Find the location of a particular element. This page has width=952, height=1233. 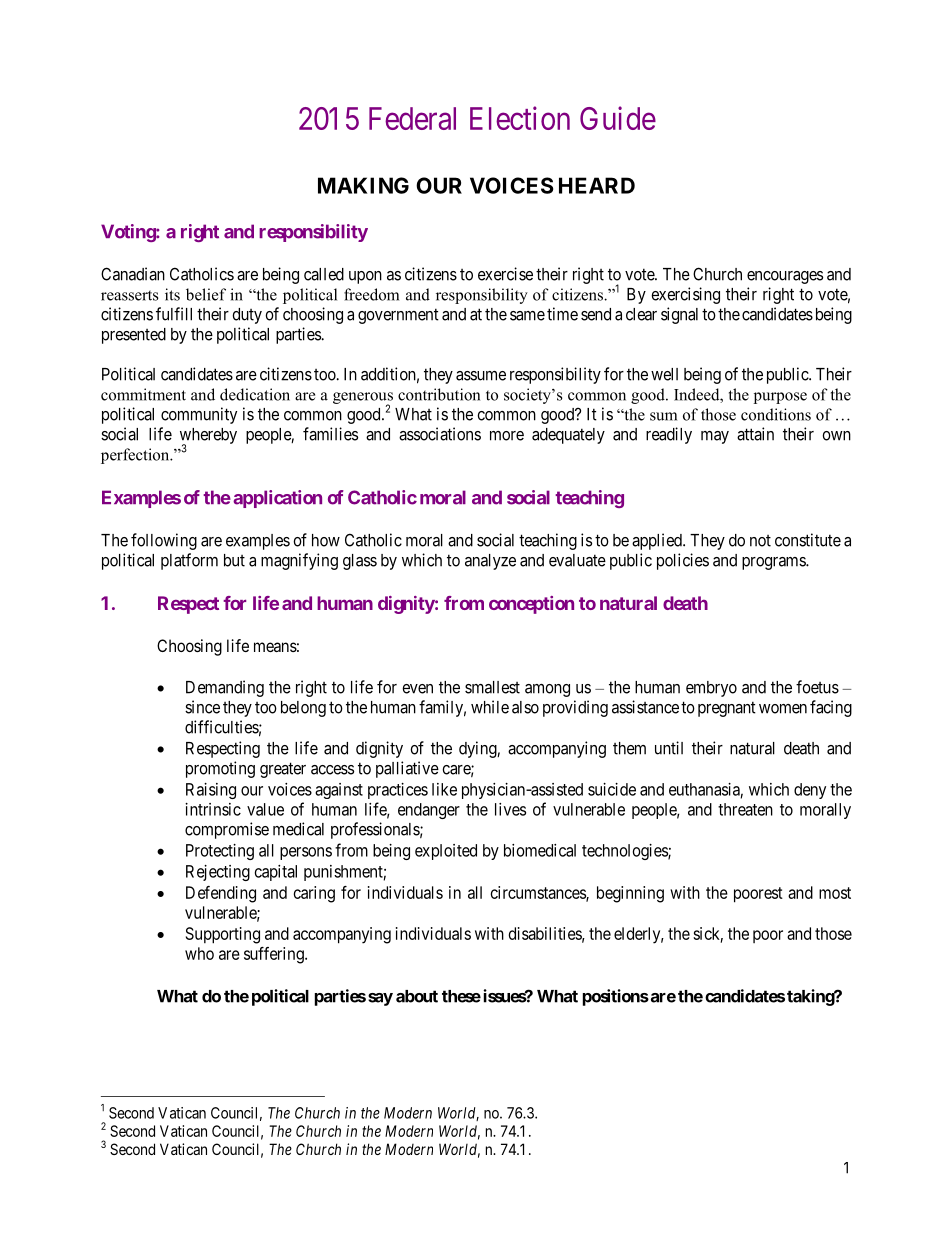

who is located at coordinates (199, 953).
